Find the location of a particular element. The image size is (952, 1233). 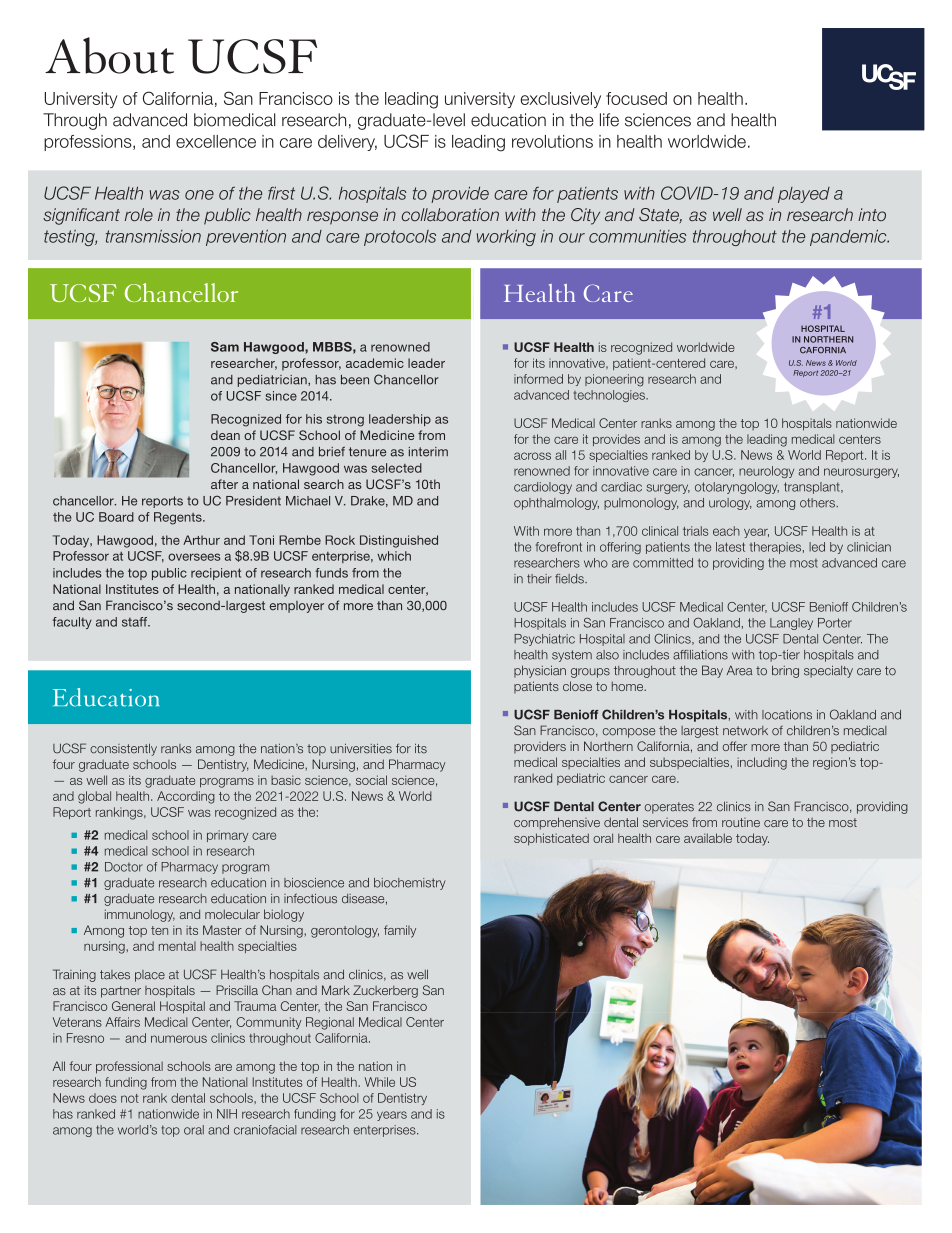

About is located at coordinates (109, 55).
